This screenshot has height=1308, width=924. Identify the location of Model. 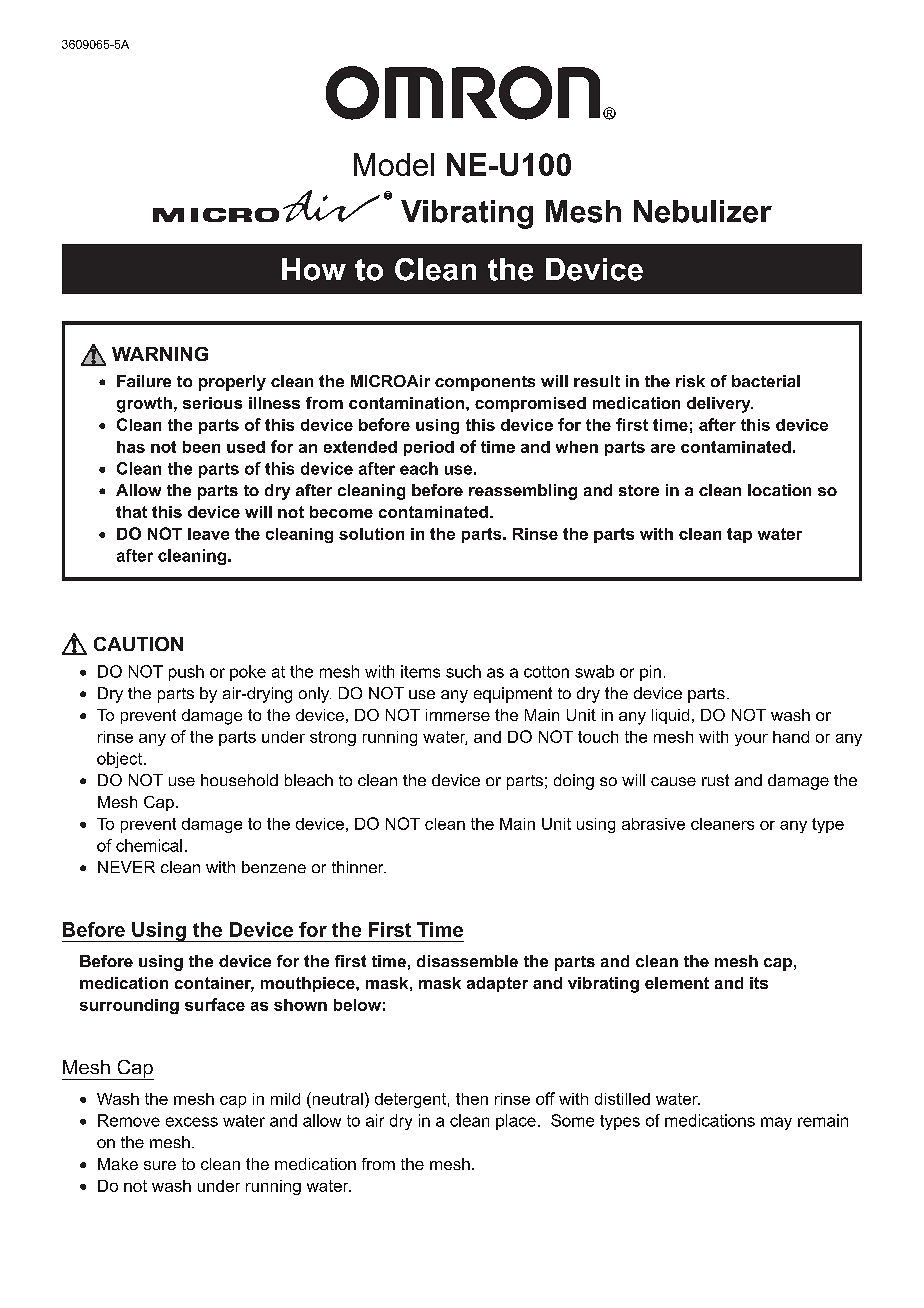
(394, 164).
